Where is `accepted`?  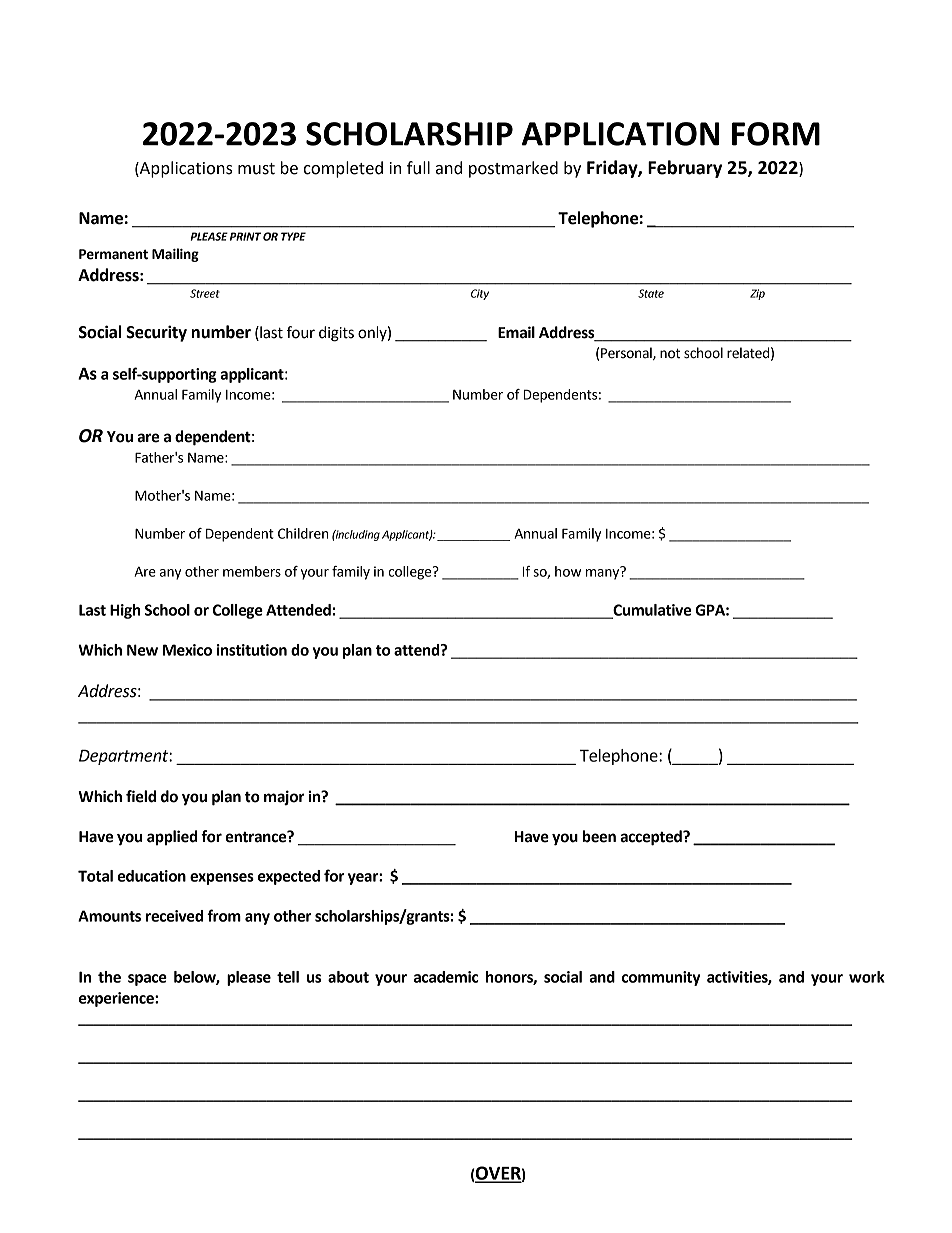
accepted is located at coordinates (652, 838).
